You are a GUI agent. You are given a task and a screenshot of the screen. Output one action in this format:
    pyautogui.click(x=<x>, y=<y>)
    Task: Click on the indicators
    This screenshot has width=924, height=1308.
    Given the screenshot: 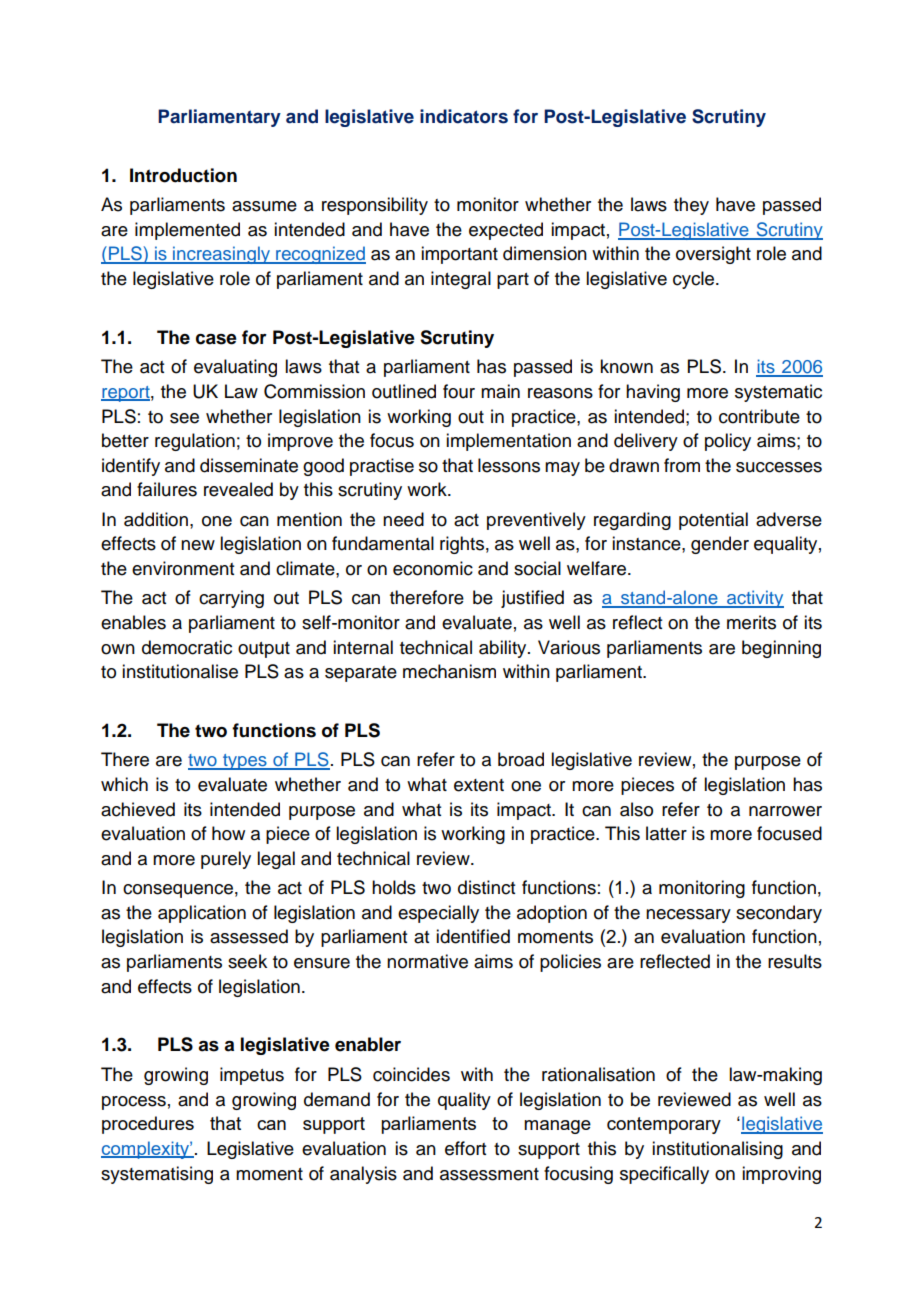 What is the action you would take?
    pyautogui.click(x=464, y=116)
